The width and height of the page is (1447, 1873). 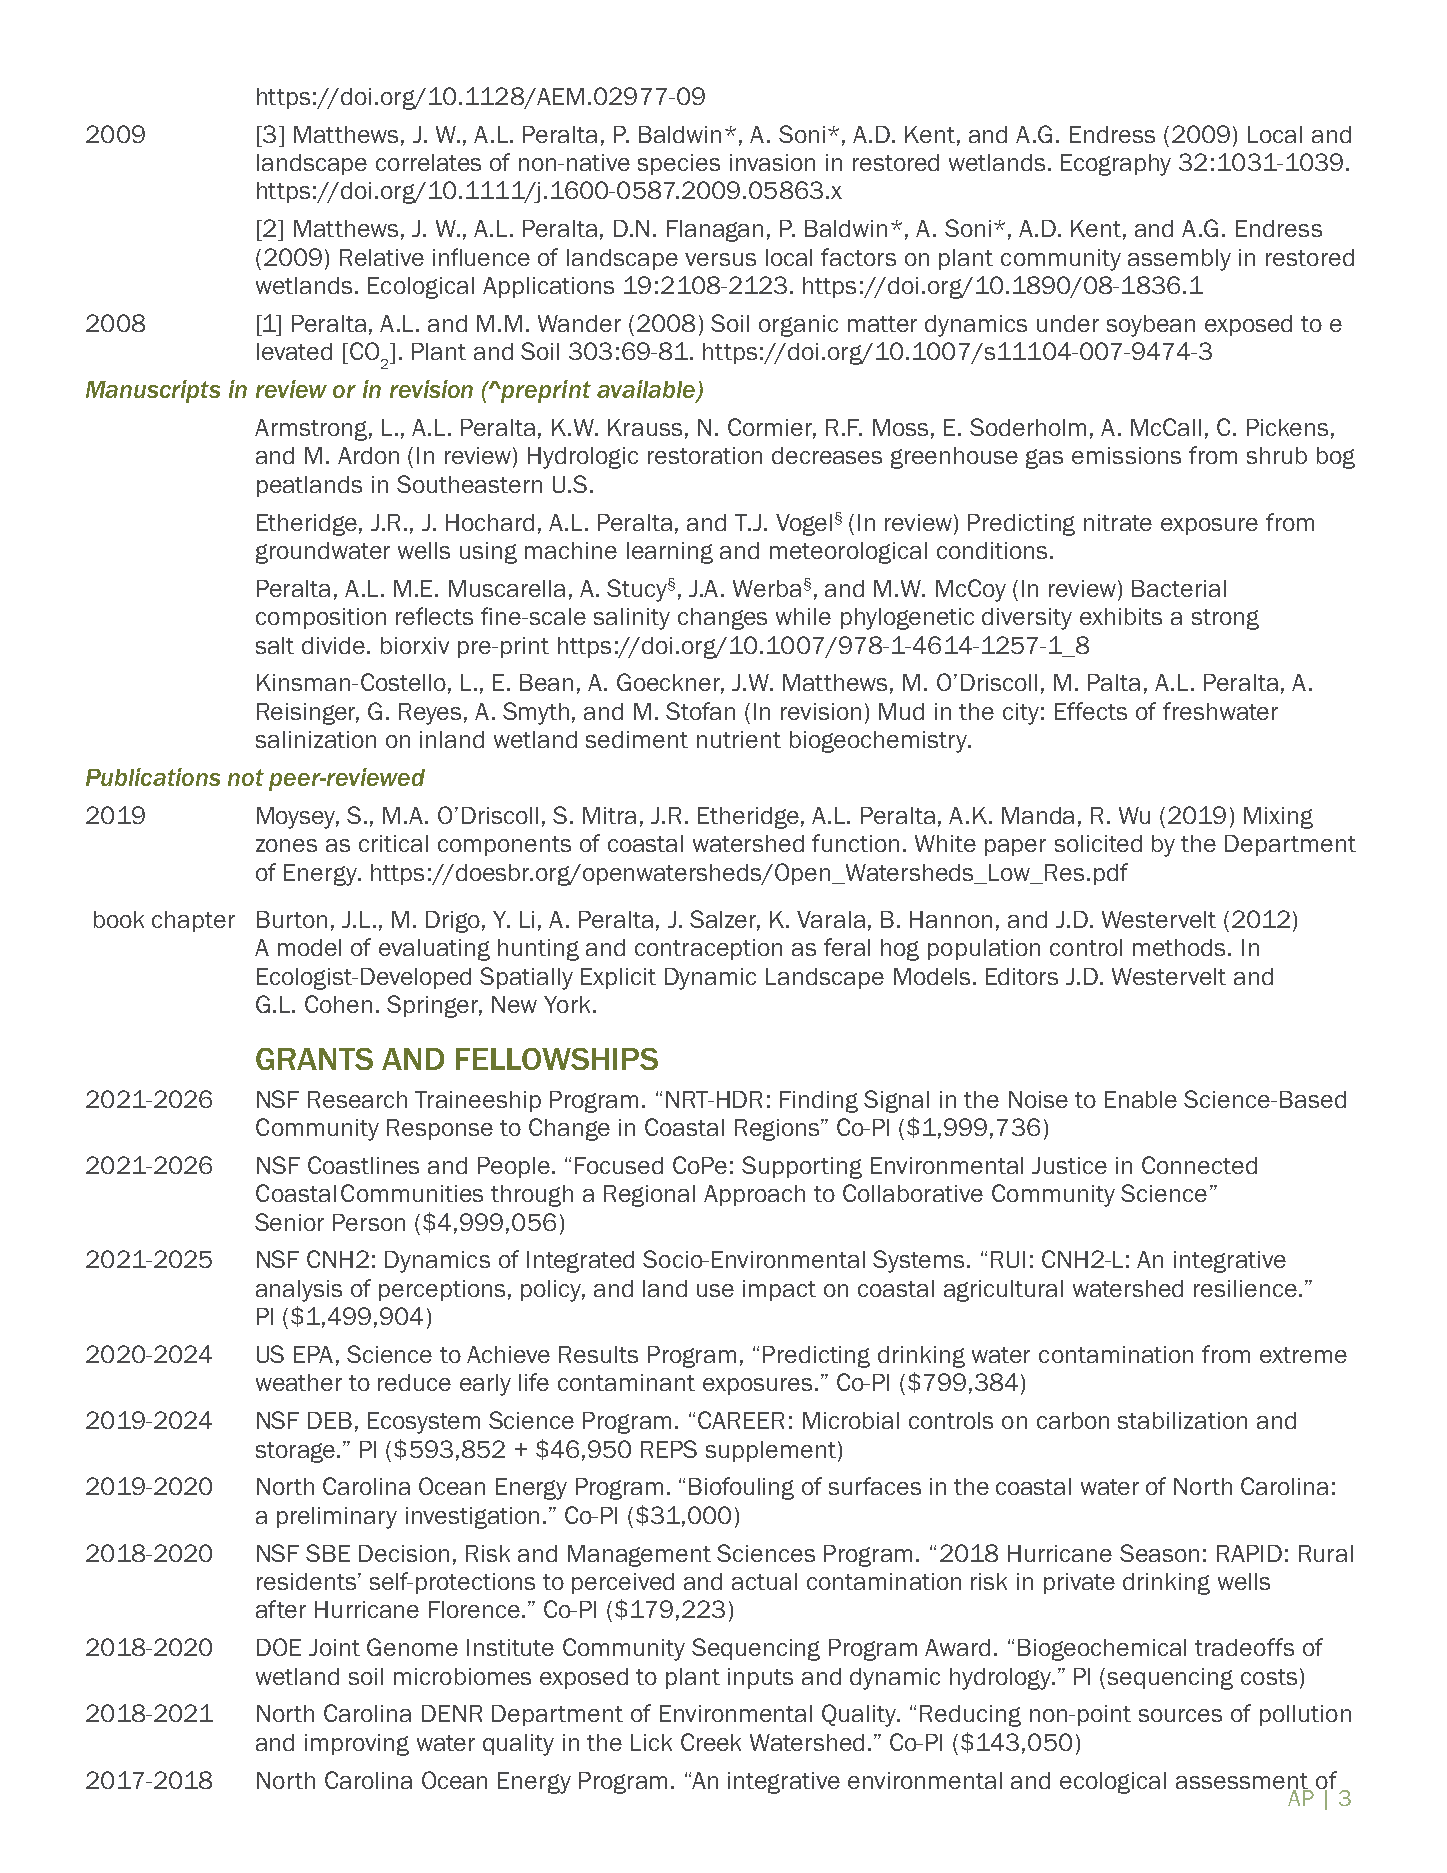 What do you see at coordinates (382, 257) in the page?
I see `Relative` at bounding box center [382, 257].
